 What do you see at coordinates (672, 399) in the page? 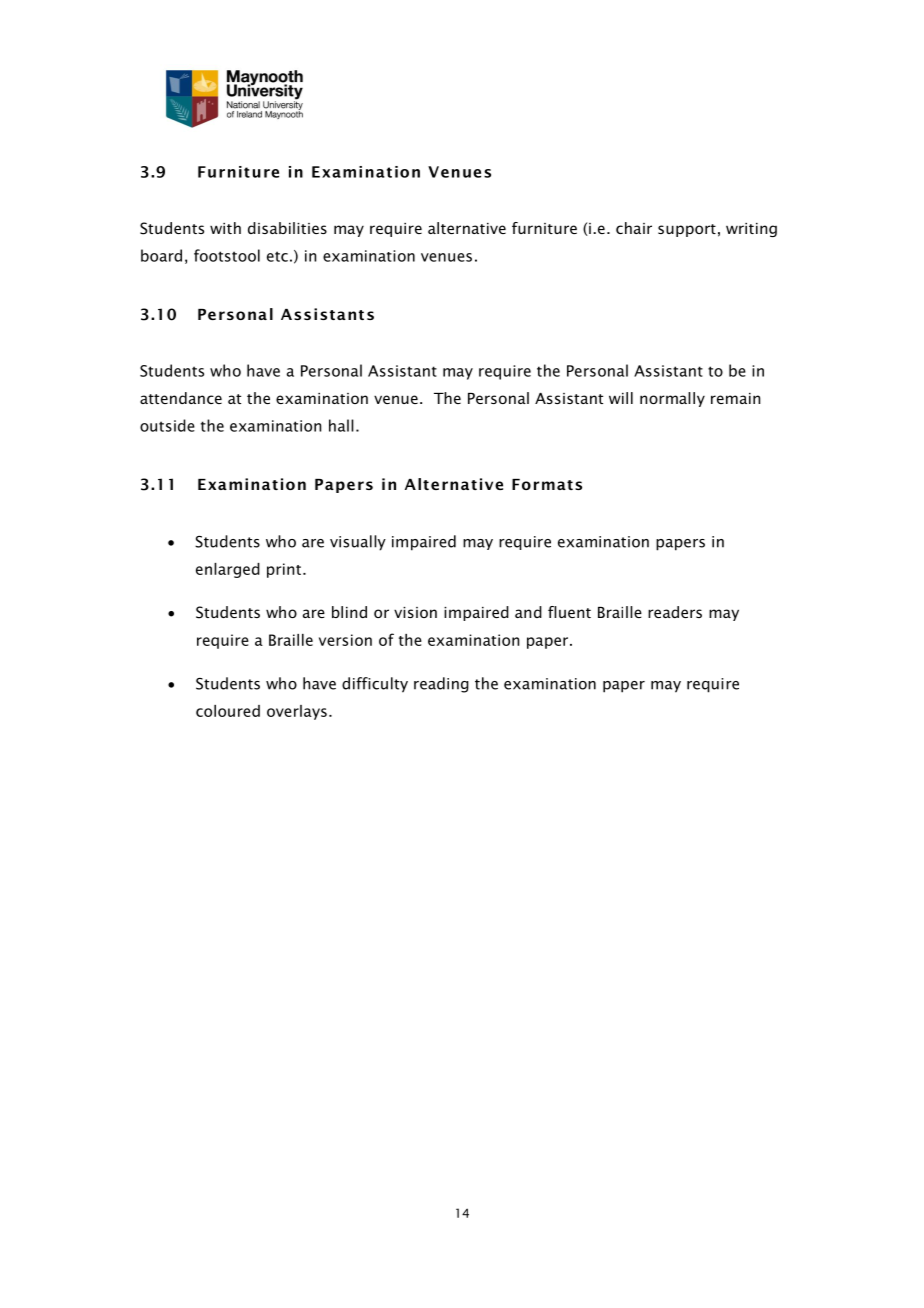
I see `normally` at bounding box center [672, 399].
